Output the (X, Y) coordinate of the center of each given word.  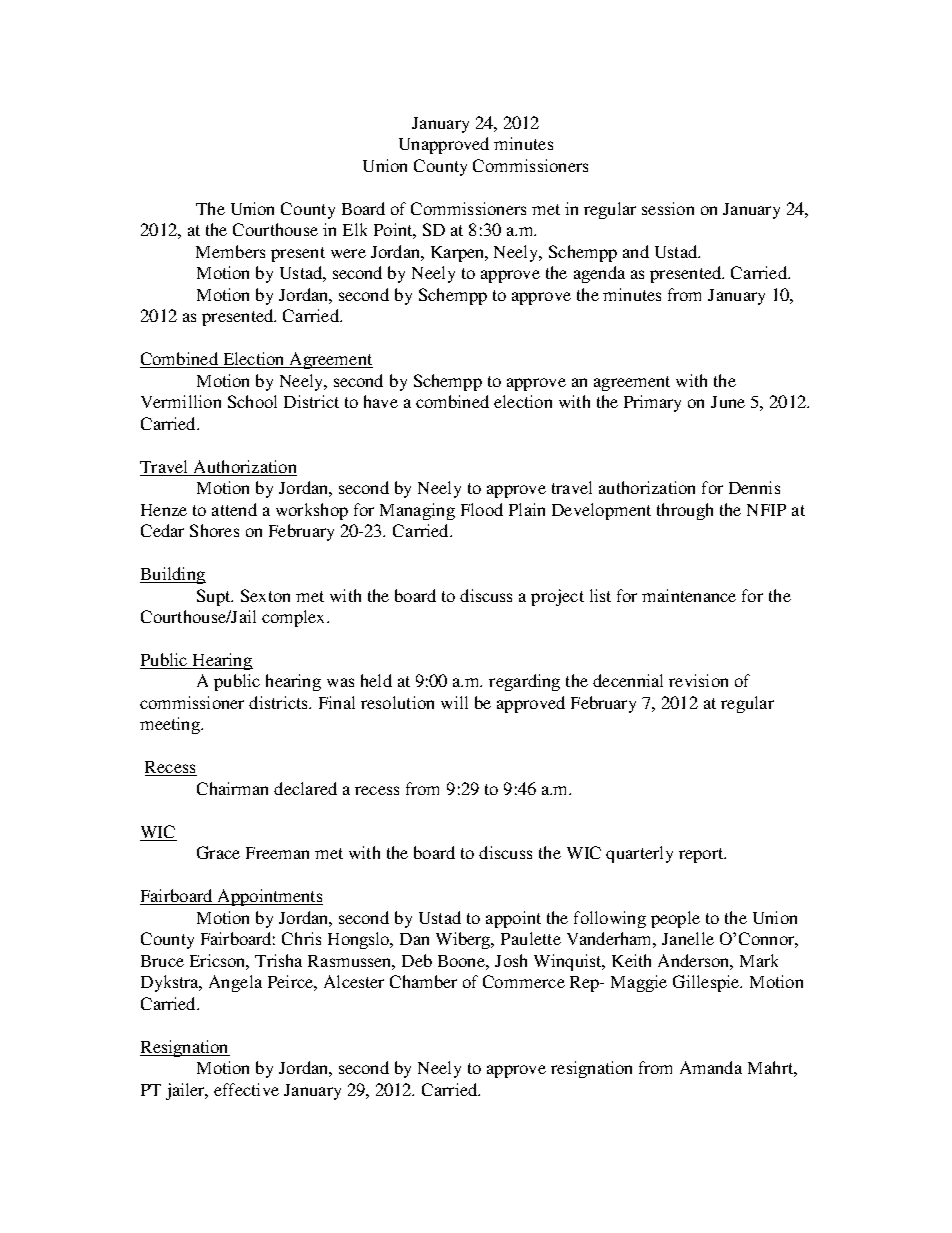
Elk (355, 229)
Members (230, 251)
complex (295, 618)
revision (698, 680)
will (454, 702)
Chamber (423, 981)
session (668, 208)
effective (246, 1089)
